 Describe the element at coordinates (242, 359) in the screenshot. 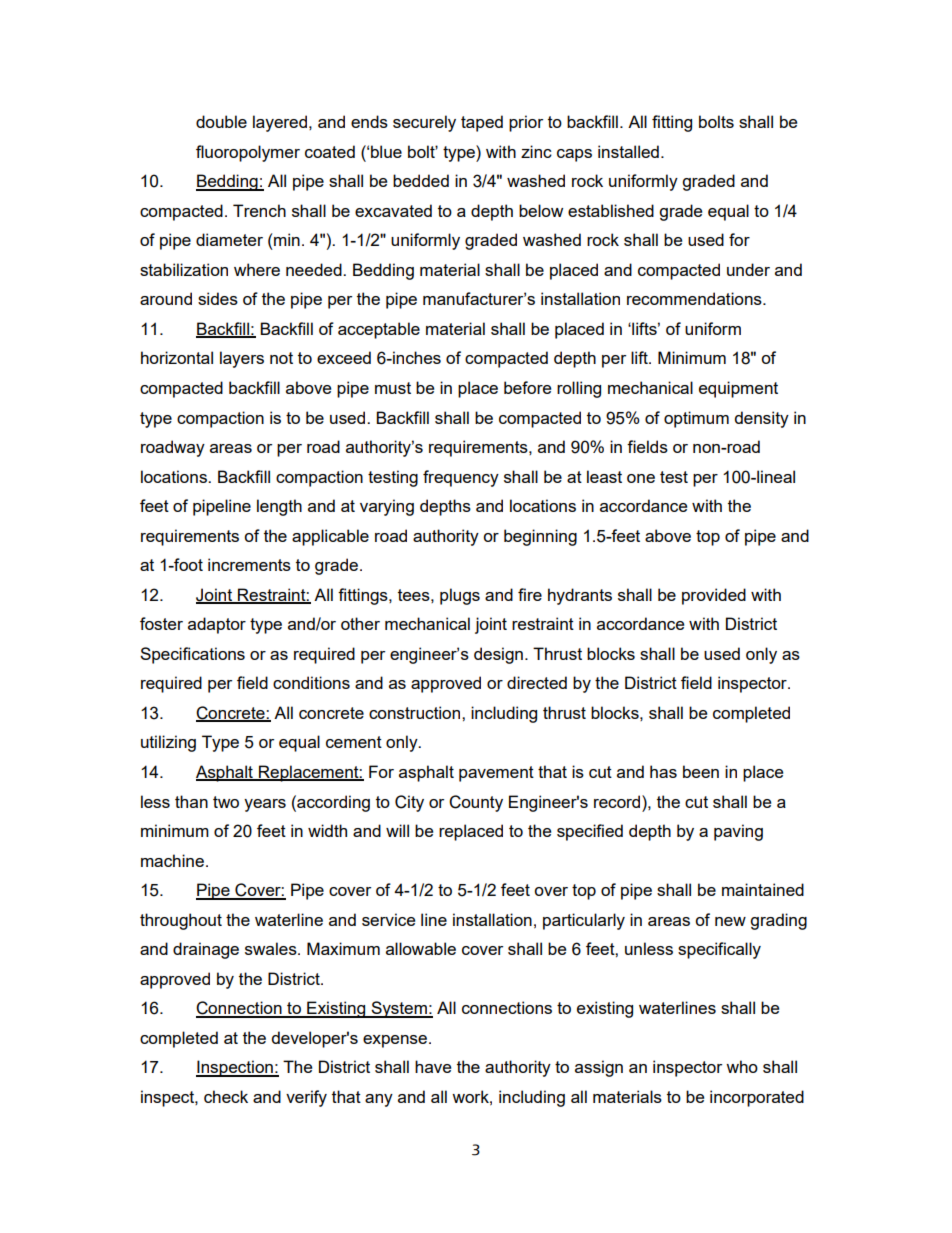

I see `layers` at that location.
